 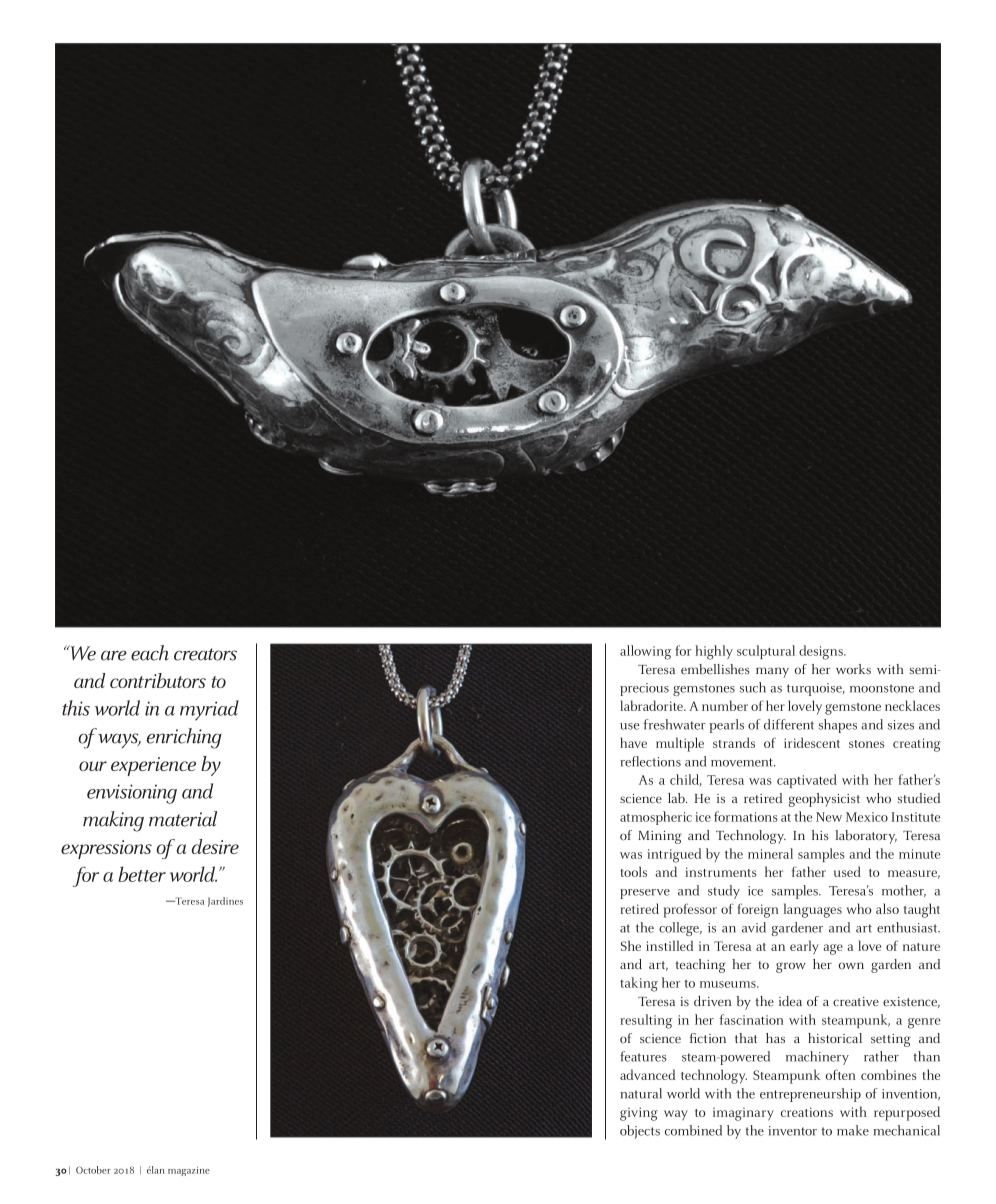 What do you see at coordinates (853, 669) in the document?
I see `works` at bounding box center [853, 669].
